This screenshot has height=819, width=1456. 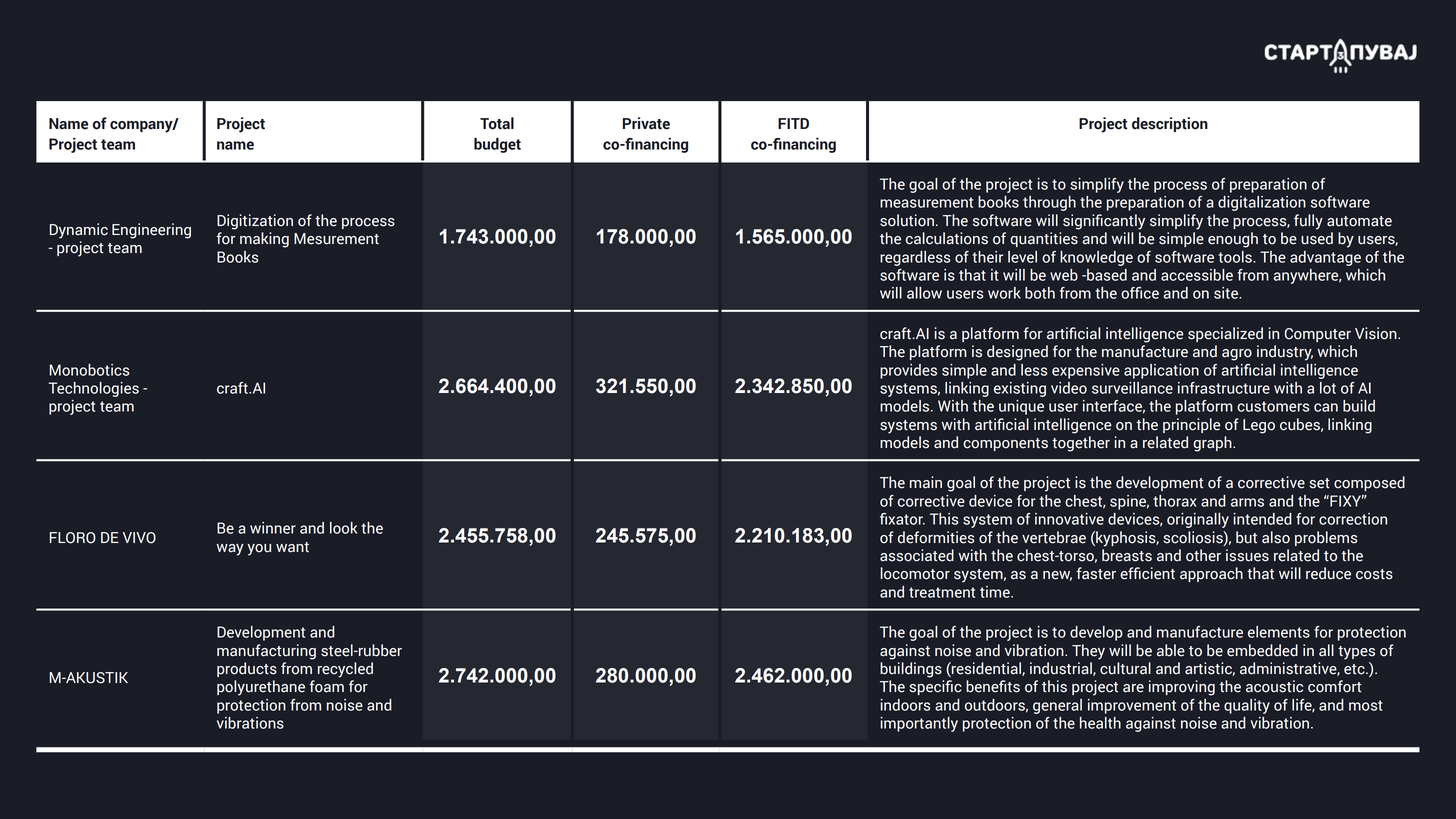 What do you see at coordinates (646, 123) in the screenshot?
I see `Private` at bounding box center [646, 123].
